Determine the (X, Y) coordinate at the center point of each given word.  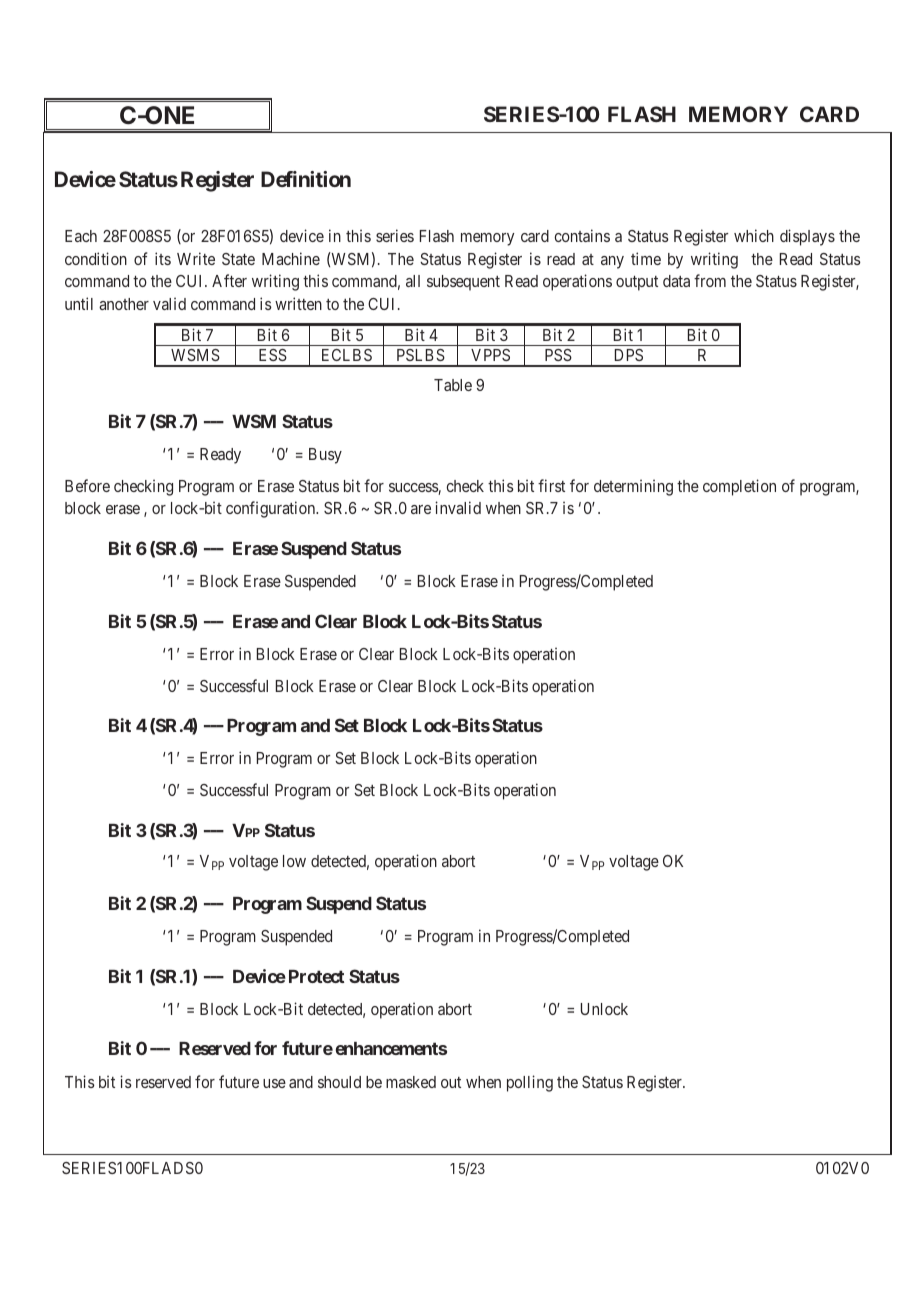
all (413, 281)
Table (453, 385)
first (551, 485)
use (274, 1083)
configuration (272, 509)
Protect (316, 976)
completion (739, 487)
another (124, 304)
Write (196, 258)
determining (633, 487)
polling (530, 1083)
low (294, 861)
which (754, 235)
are (421, 509)
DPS (629, 355)
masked (411, 1082)
